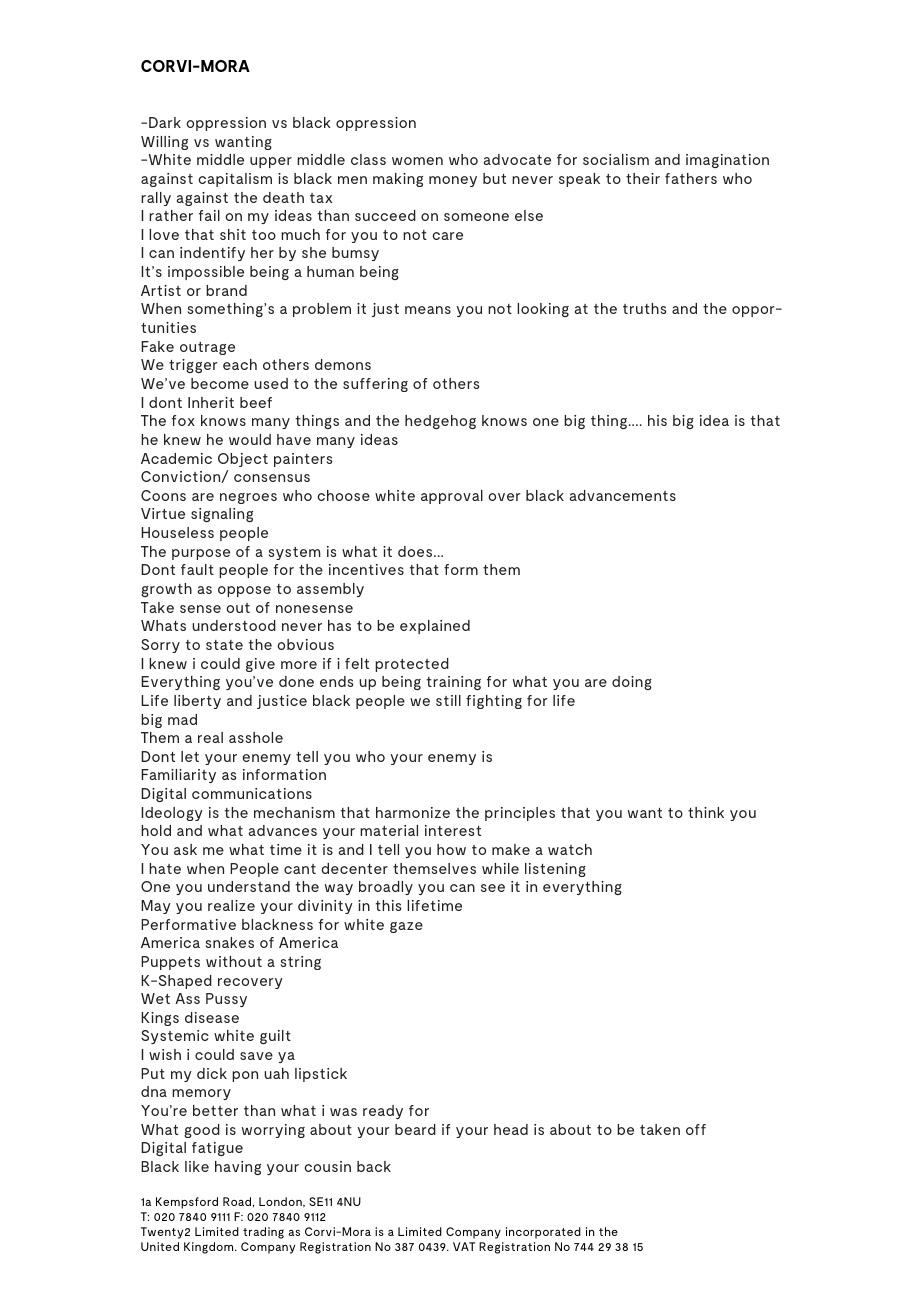 This document has height=1308, width=924. Describe the element at coordinates (235, 180) in the document. I see `capitalism` at that location.
